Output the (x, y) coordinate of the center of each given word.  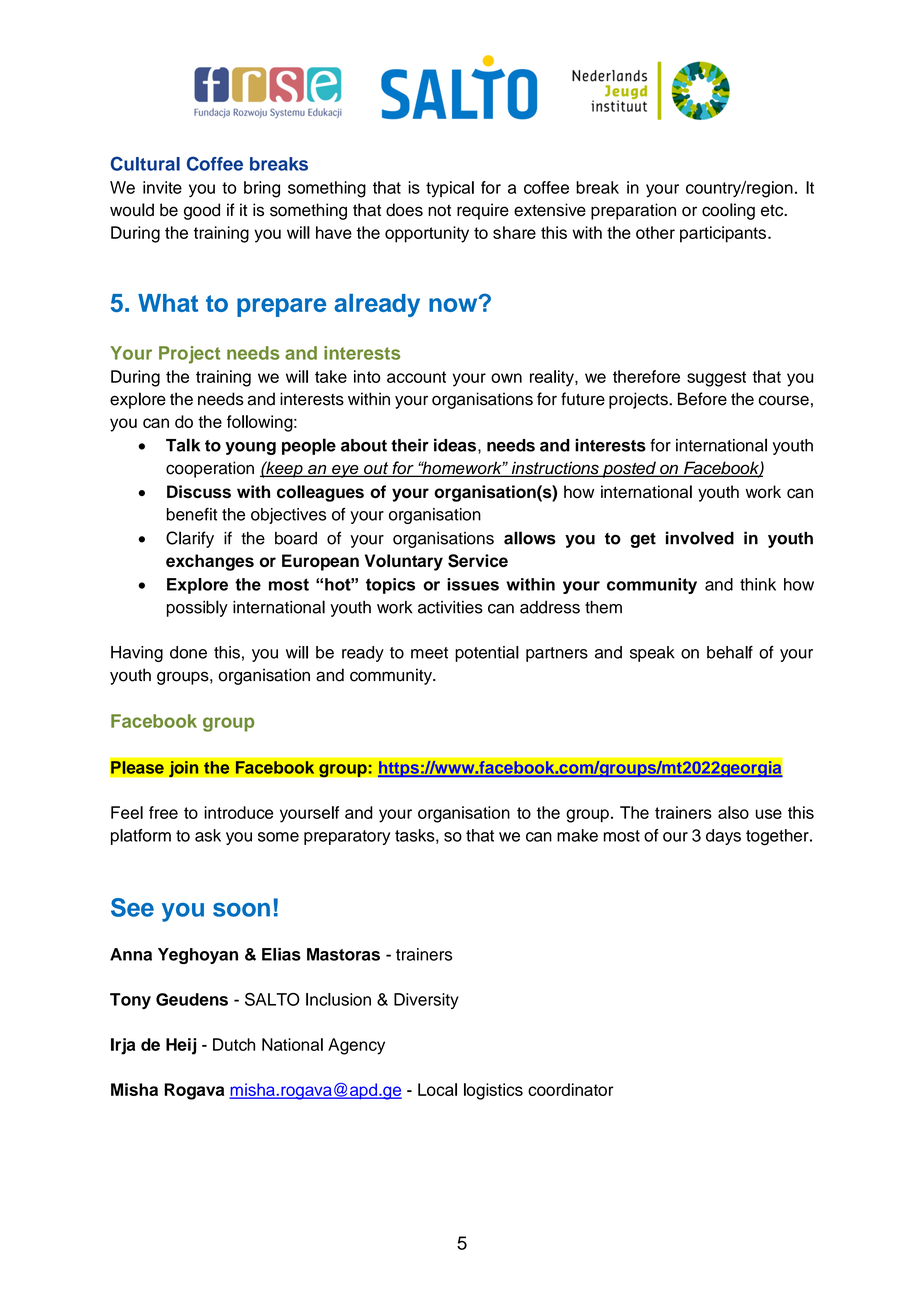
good (202, 211)
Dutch (234, 1044)
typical (450, 189)
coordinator (570, 1089)
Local (437, 1089)
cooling (728, 211)
